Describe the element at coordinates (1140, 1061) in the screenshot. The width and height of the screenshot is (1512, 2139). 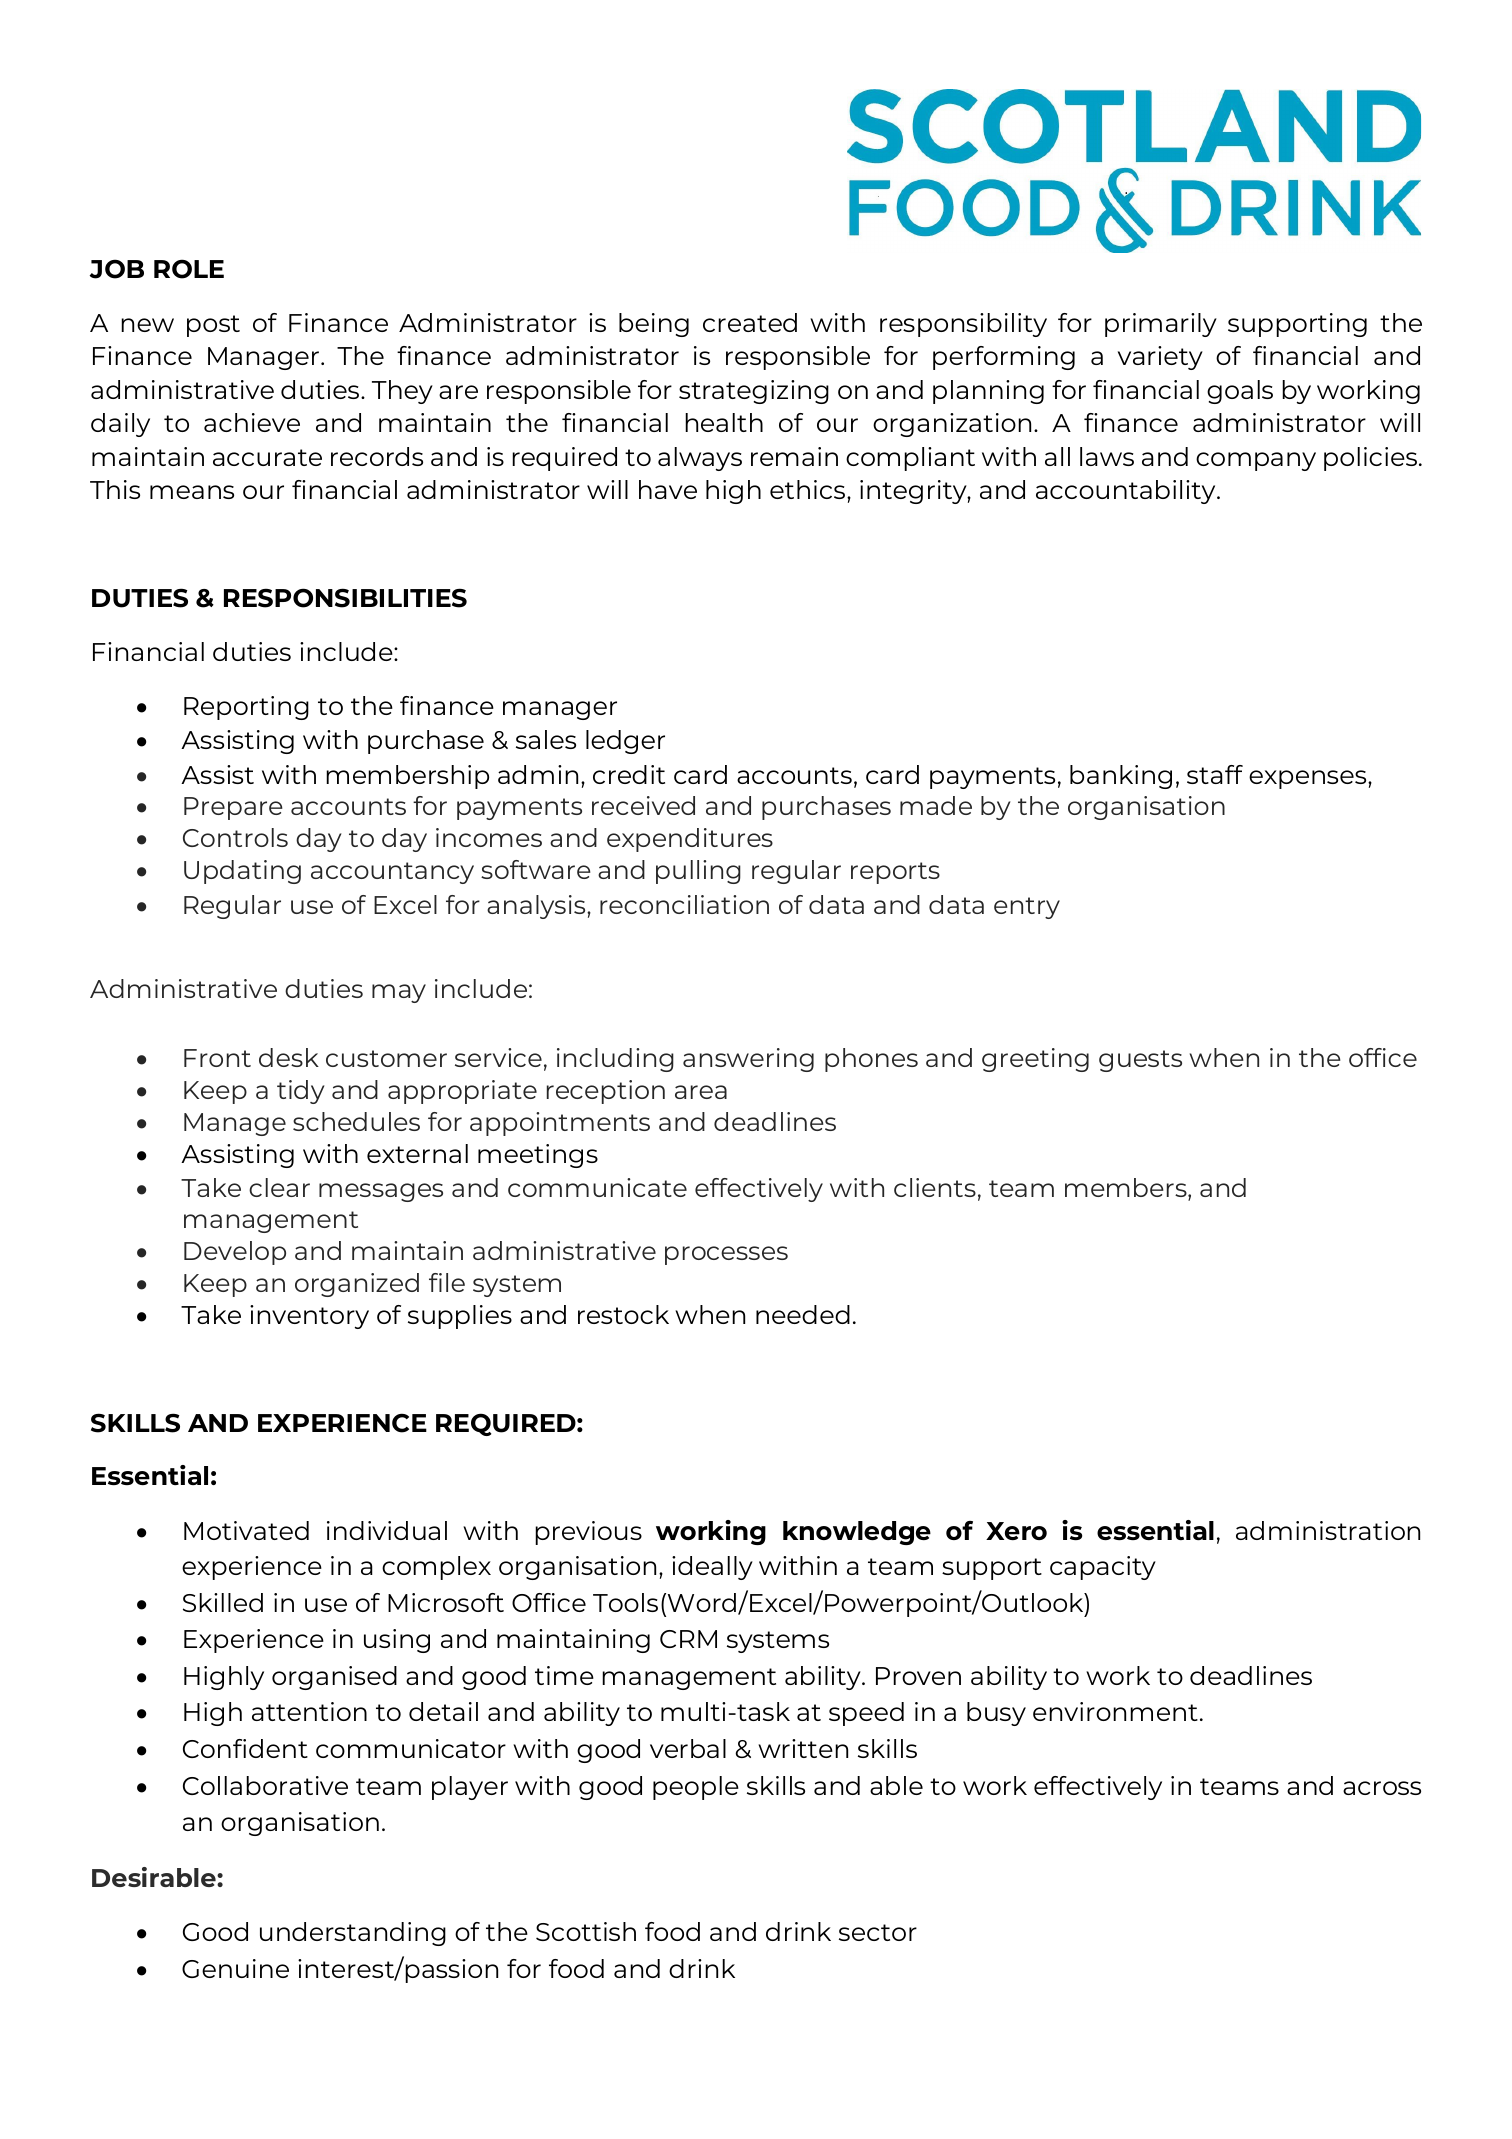
I see `guests` at that location.
